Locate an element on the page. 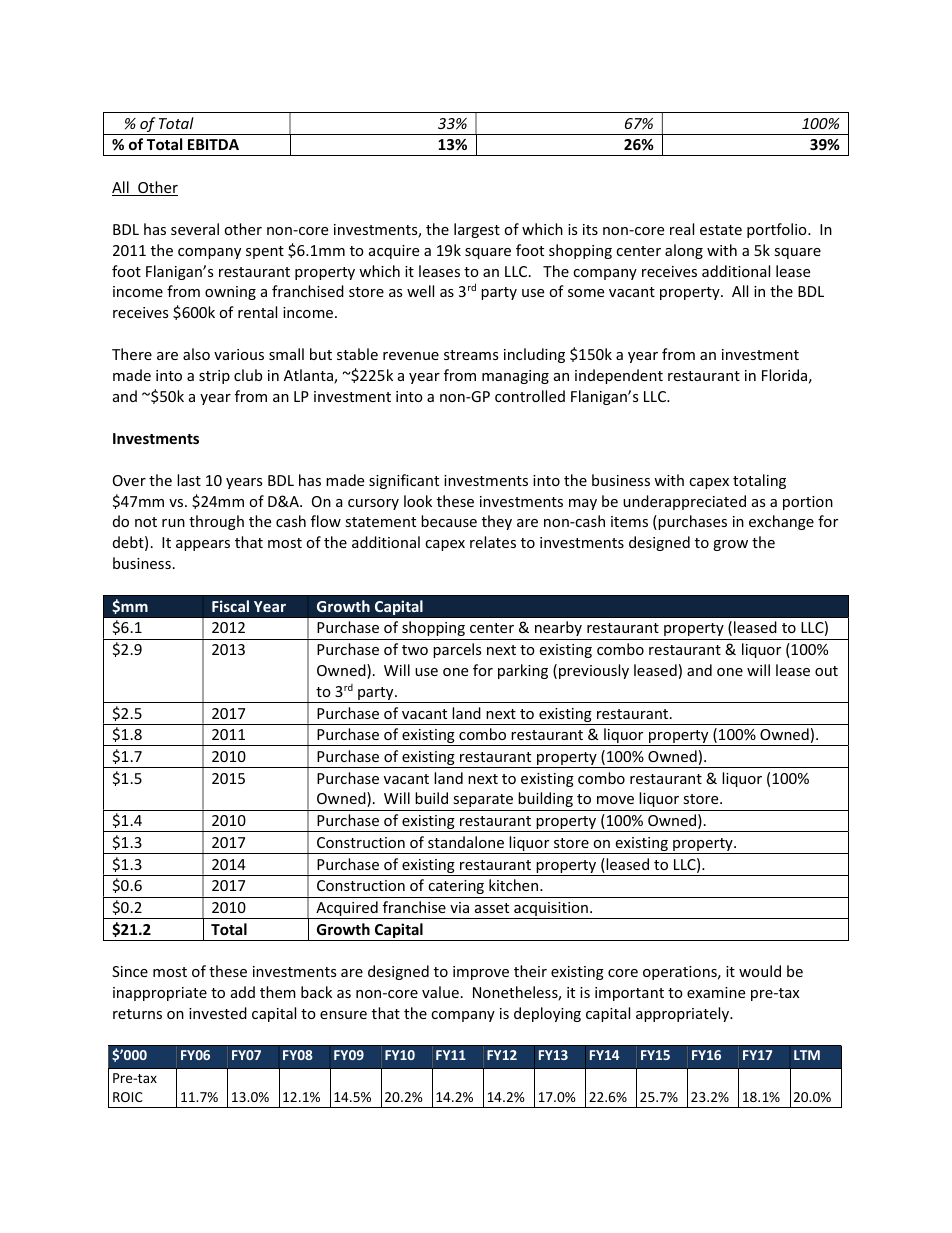 The height and width of the document is (1233, 952). parcels is located at coordinates (457, 650).
